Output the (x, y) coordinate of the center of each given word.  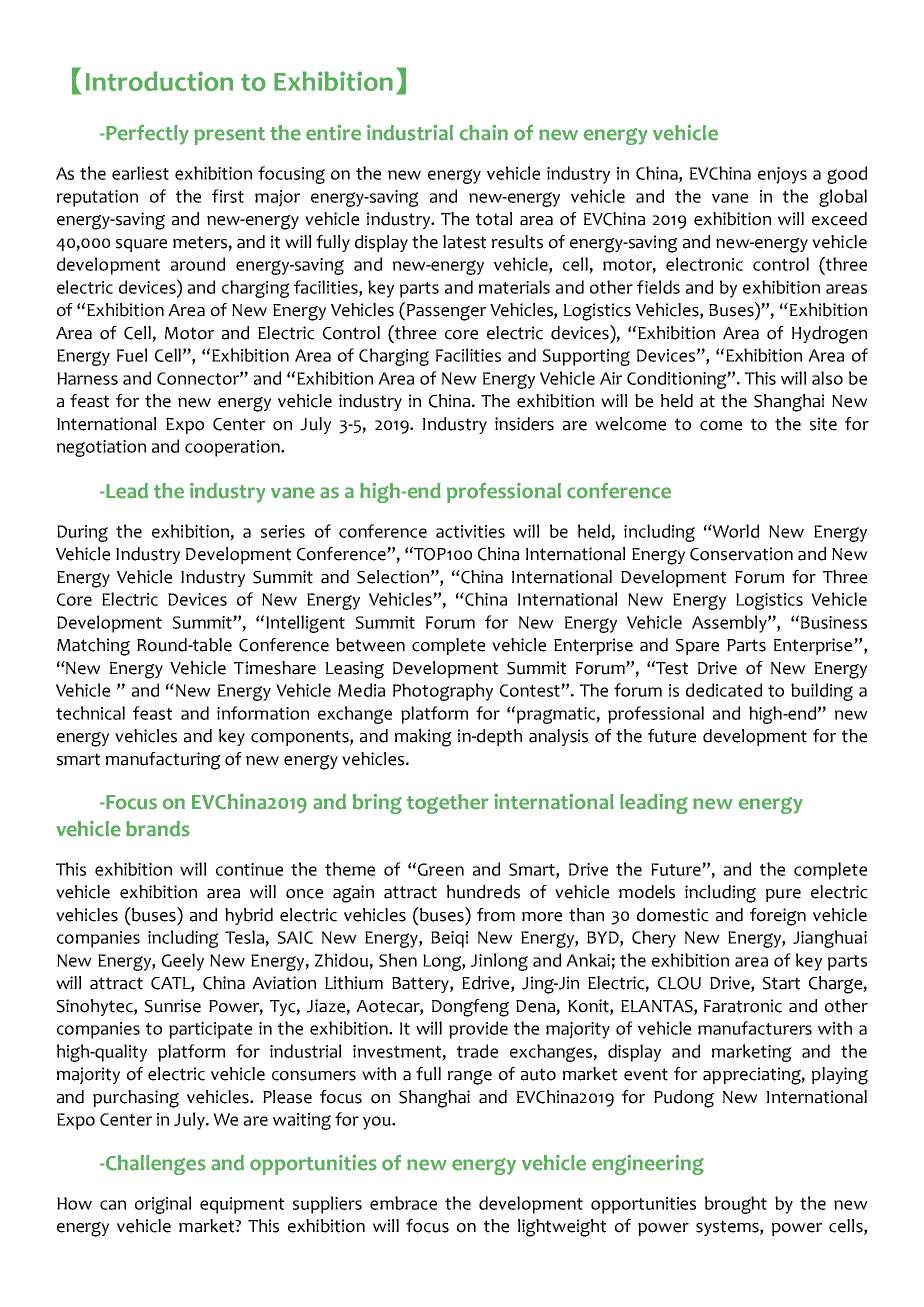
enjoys (782, 175)
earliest (140, 173)
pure (783, 895)
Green (441, 869)
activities (470, 531)
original (163, 1205)
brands (158, 829)
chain (484, 132)
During (82, 533)
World (735, 531)
